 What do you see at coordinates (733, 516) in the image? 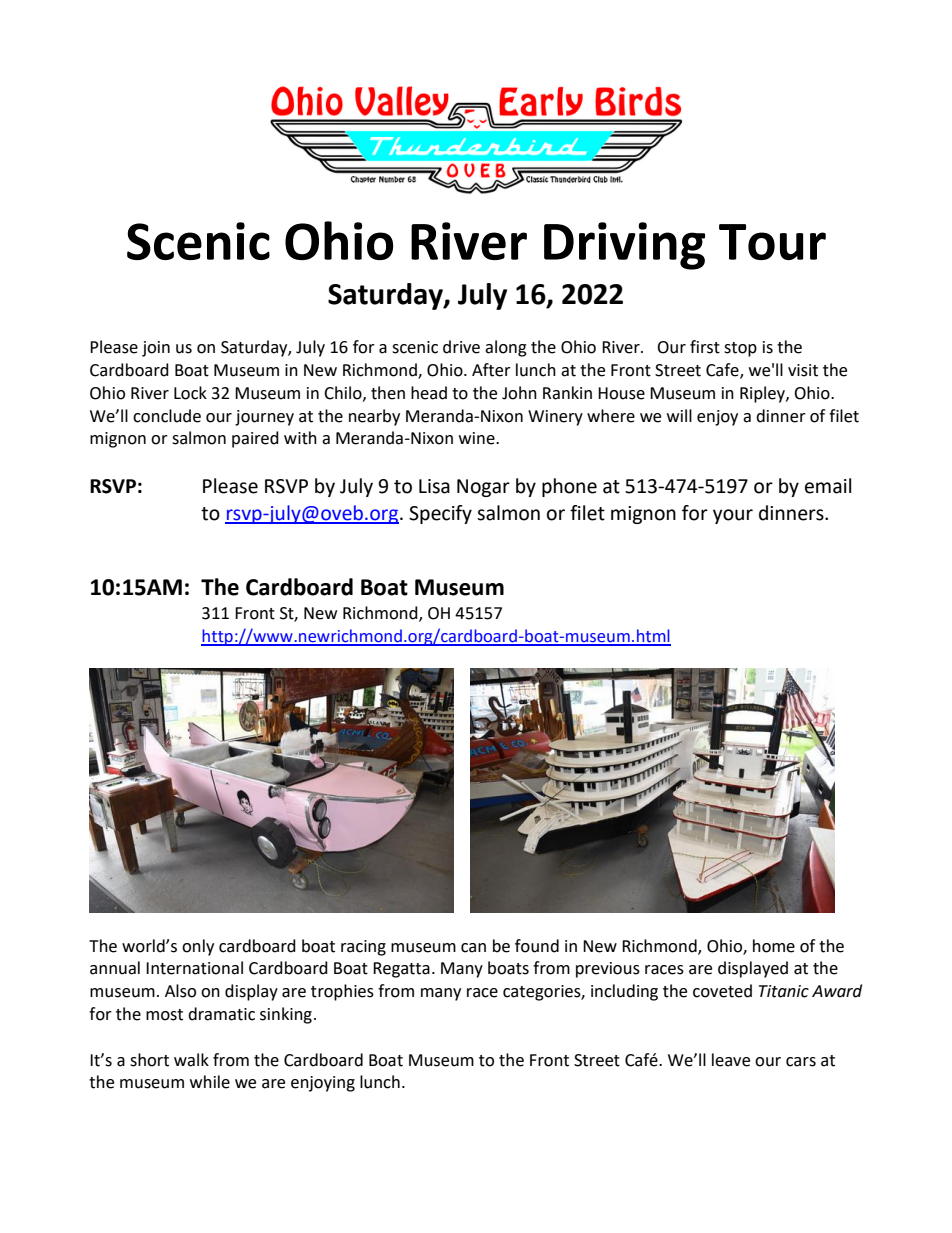
I see `your` at bounding box center [733, 516].
